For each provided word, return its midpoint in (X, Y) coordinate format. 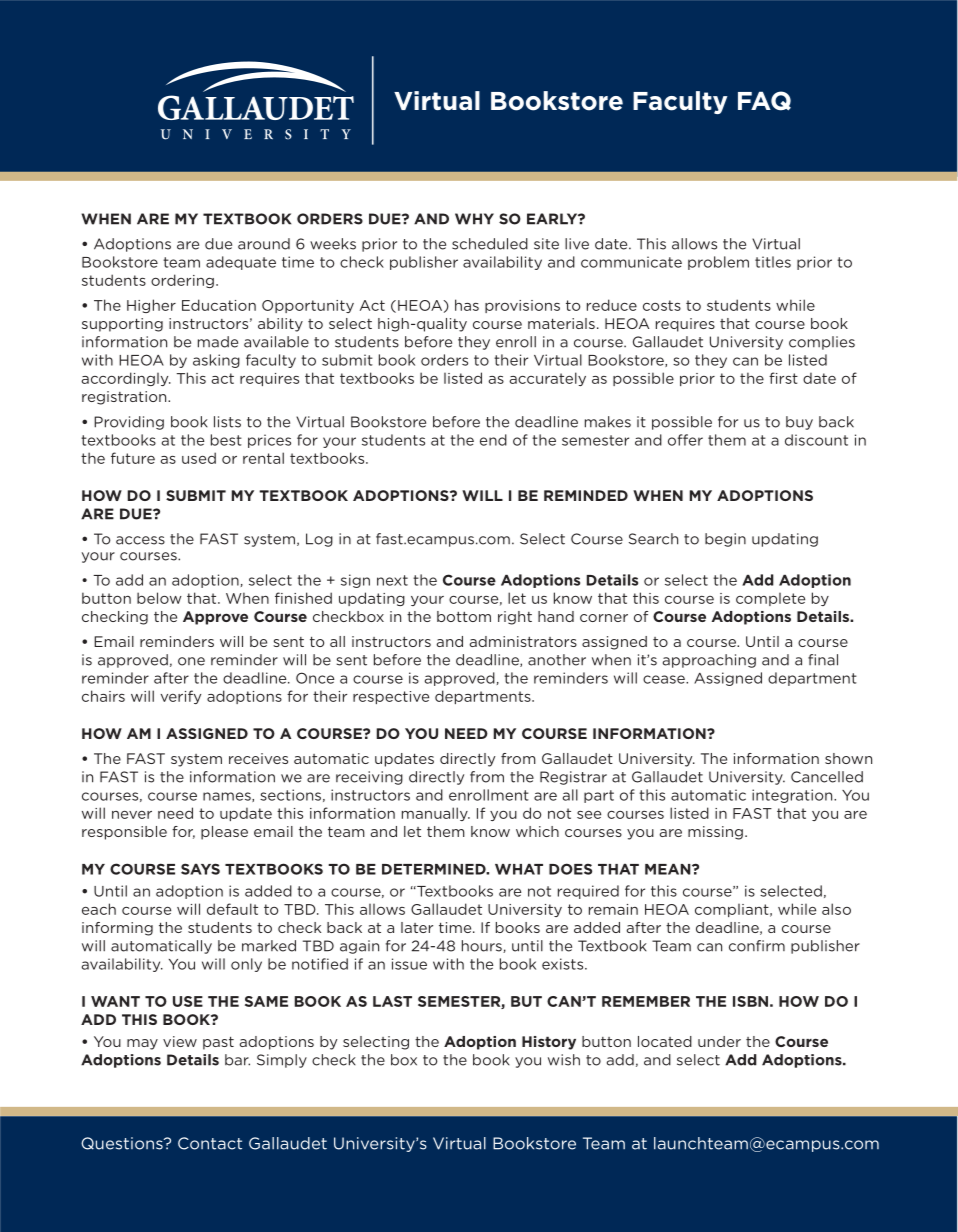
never (132, 814)
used (199, 458)
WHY (474, 219)
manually (436, 814)
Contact (210, 1143)
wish (564, 1060)
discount (816, 440)
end (493, 440)
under (719, 1041)
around (264, 244)
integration (793, 796)
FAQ (764, 101)
